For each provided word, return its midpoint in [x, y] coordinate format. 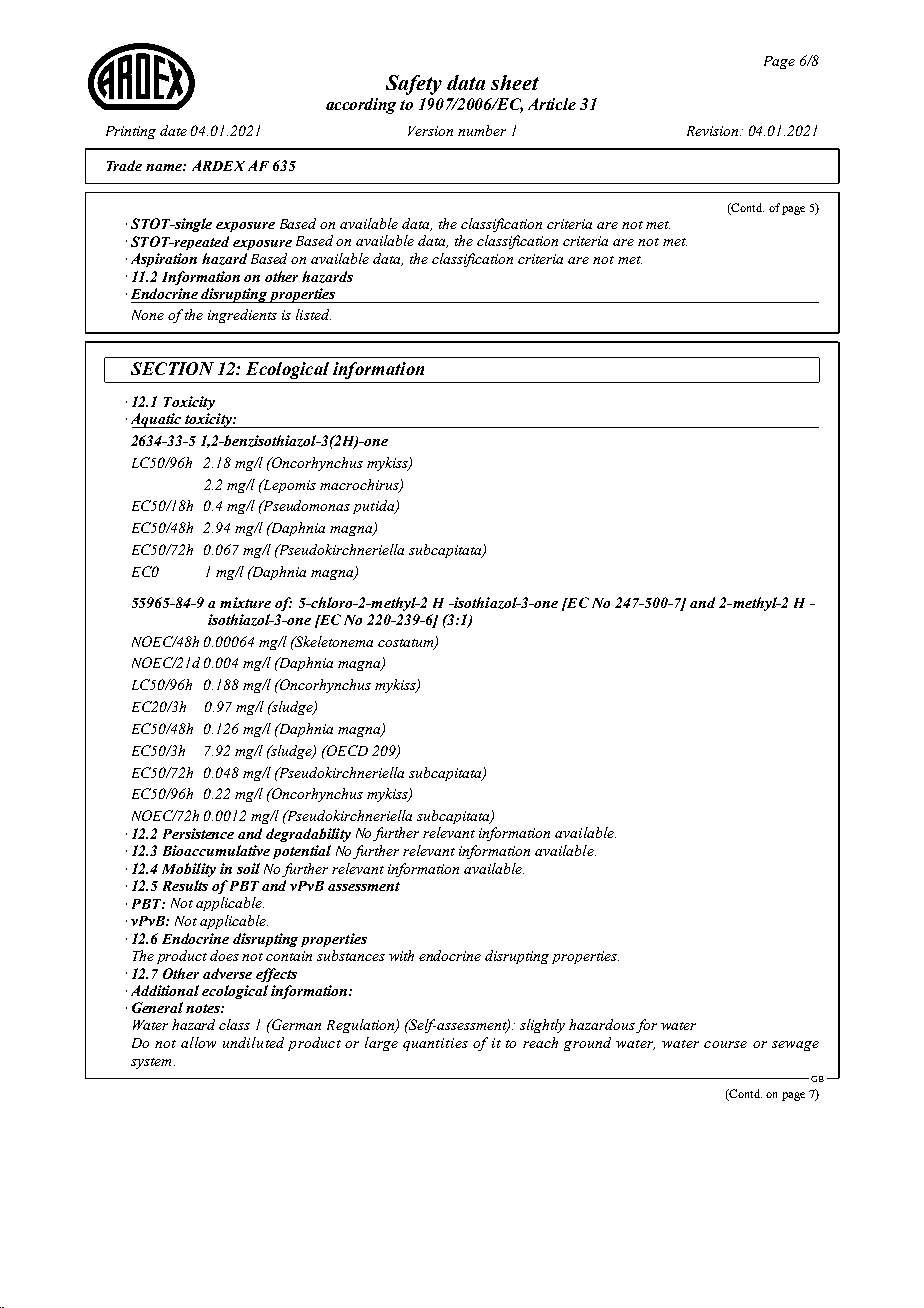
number [482, 130]
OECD [346, 750]
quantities [435, 1044]
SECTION [172, 368]
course [725, 1044]
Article [552, 104]
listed [313, 314]
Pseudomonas [305, 505]
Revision [714, 131]
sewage [795, 1046]
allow [198, 1042]
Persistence [198, 833]
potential [302, 852]
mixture [245, 602]
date [173, 130]
